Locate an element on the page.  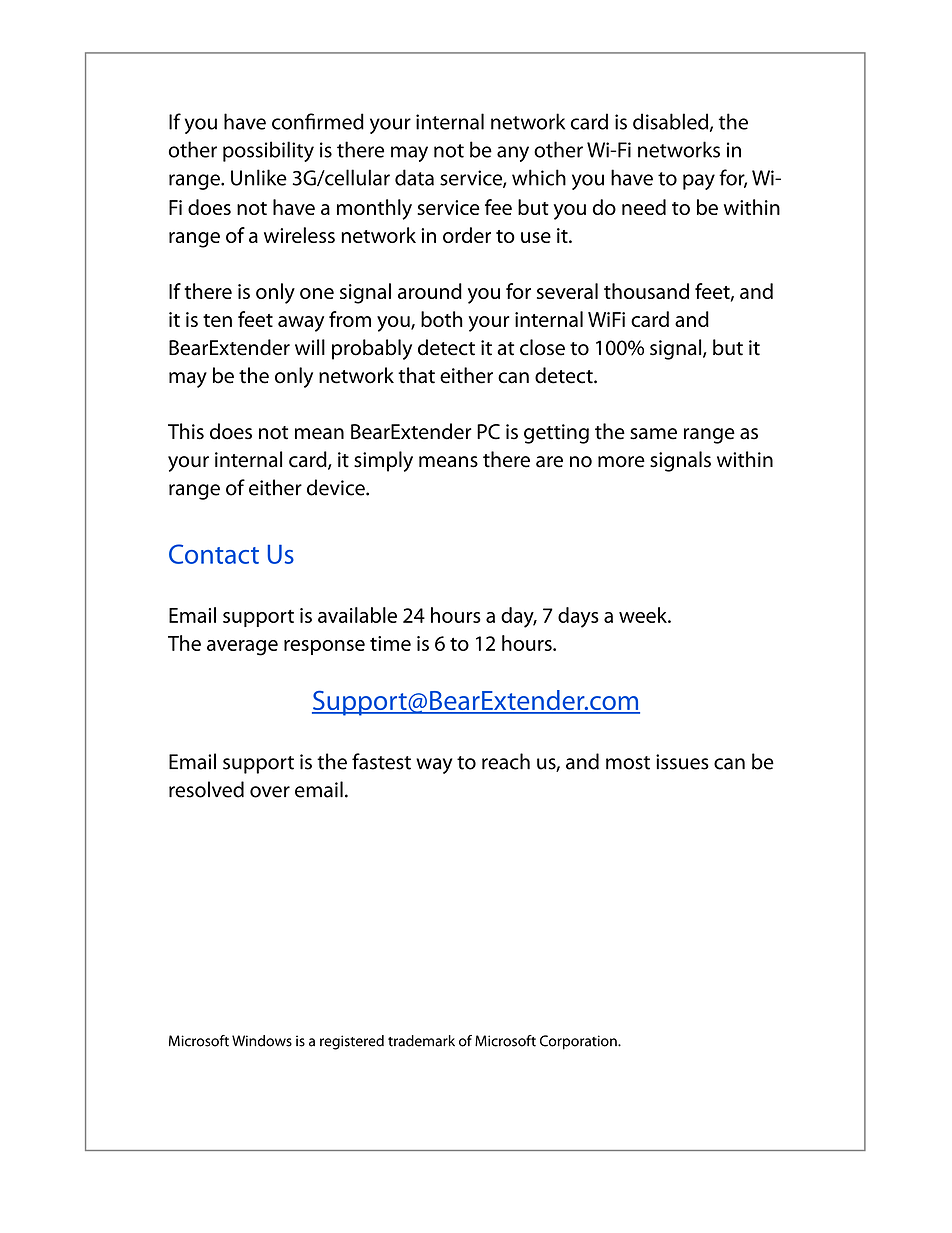
need is located at coordinates (644, 207).
